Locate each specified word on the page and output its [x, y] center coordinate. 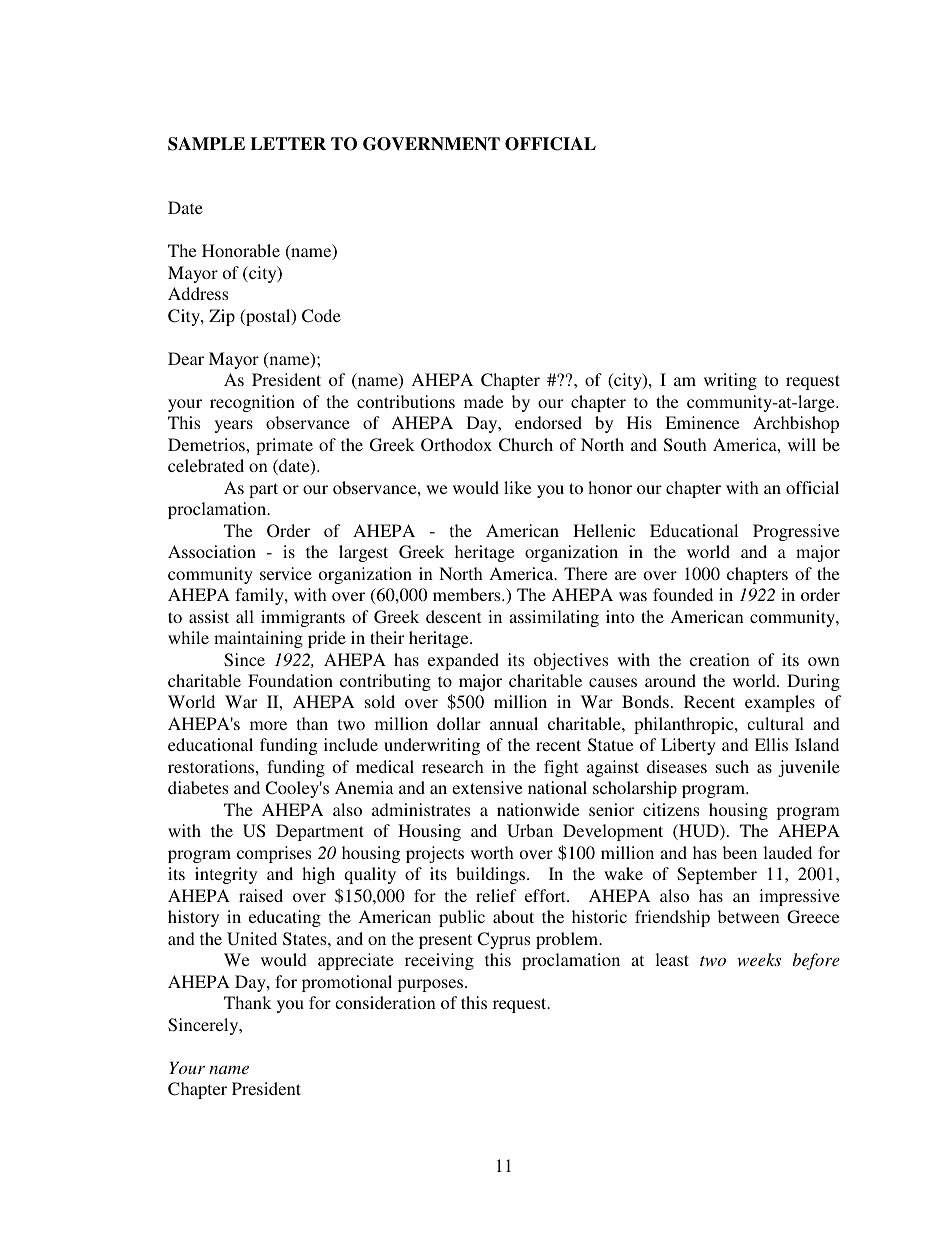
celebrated [206, 465]
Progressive [796, 532]
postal [268, 317]
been [740, 852]
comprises [274, 854]
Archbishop [796, 424]
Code [321, 316]
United [252, 939]
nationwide [538, 809]
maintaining [258, 639]
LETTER [288, 143]
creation [720, 659]
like [517, 487]
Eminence [702, 422]
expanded [463, 661]
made [483, 401]
